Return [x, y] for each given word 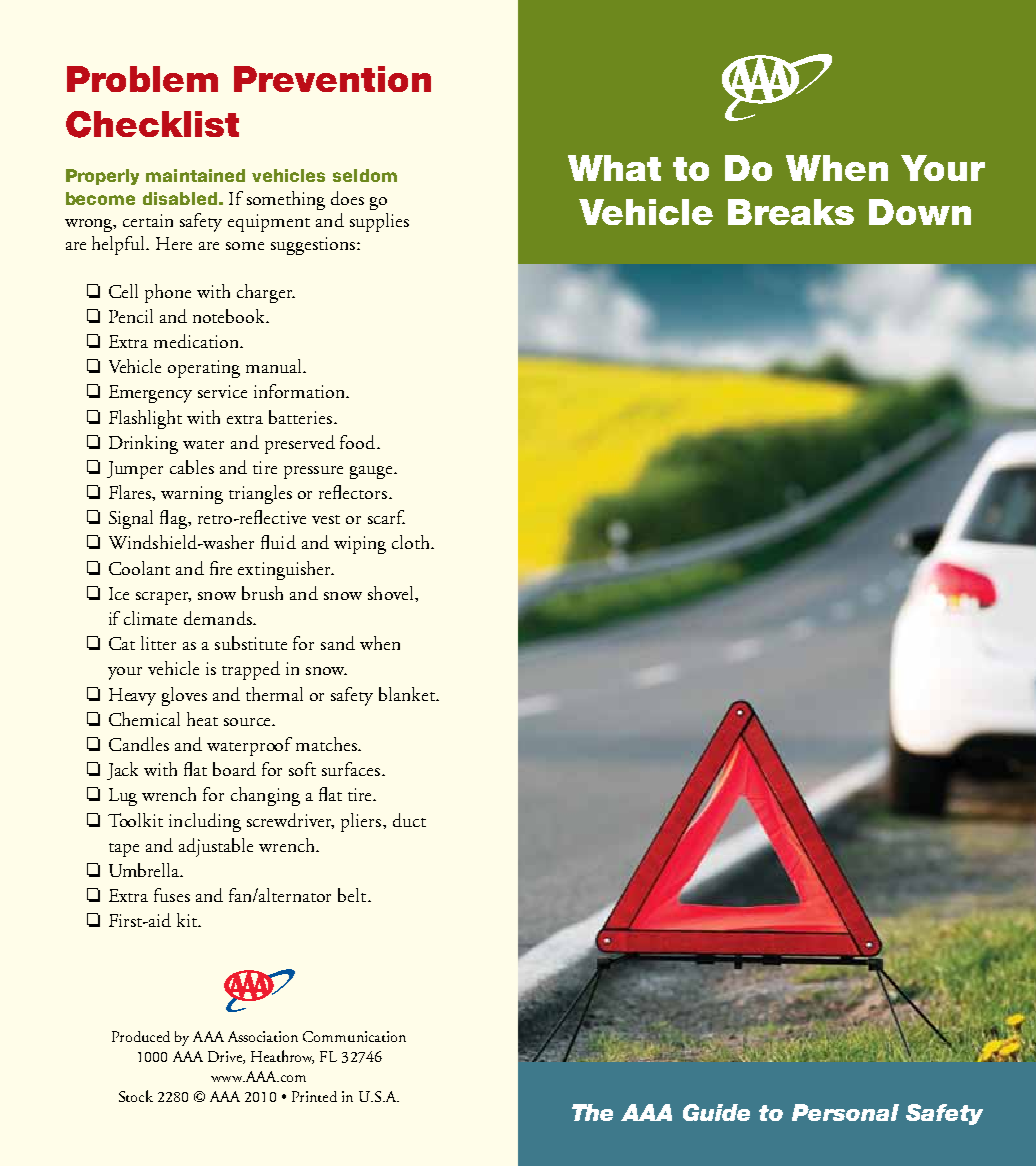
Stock [136, 1096]
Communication [354, 1036]
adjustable [216, 847]
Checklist [152, 124]
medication [197, 341]
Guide [716, 1112]
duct [409, 820]
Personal [845, 1112]
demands [219, 618]
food [359, 442]
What [614, 168]
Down [920, 212]
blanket [408, 694]
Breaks [791, 212]
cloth [412, 542]
